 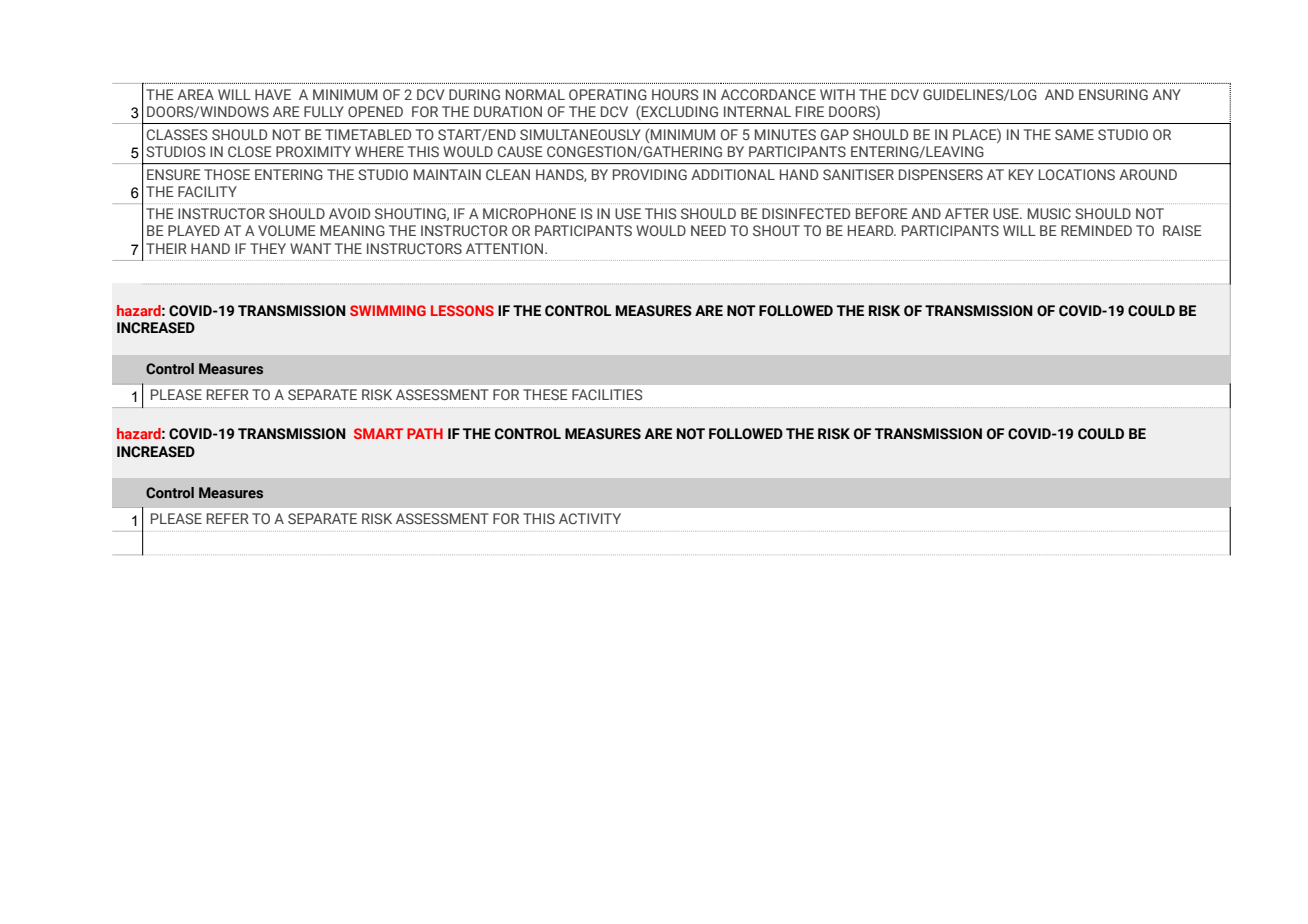 I want to click on EXCLUDING, so click(x=680, y=111).
